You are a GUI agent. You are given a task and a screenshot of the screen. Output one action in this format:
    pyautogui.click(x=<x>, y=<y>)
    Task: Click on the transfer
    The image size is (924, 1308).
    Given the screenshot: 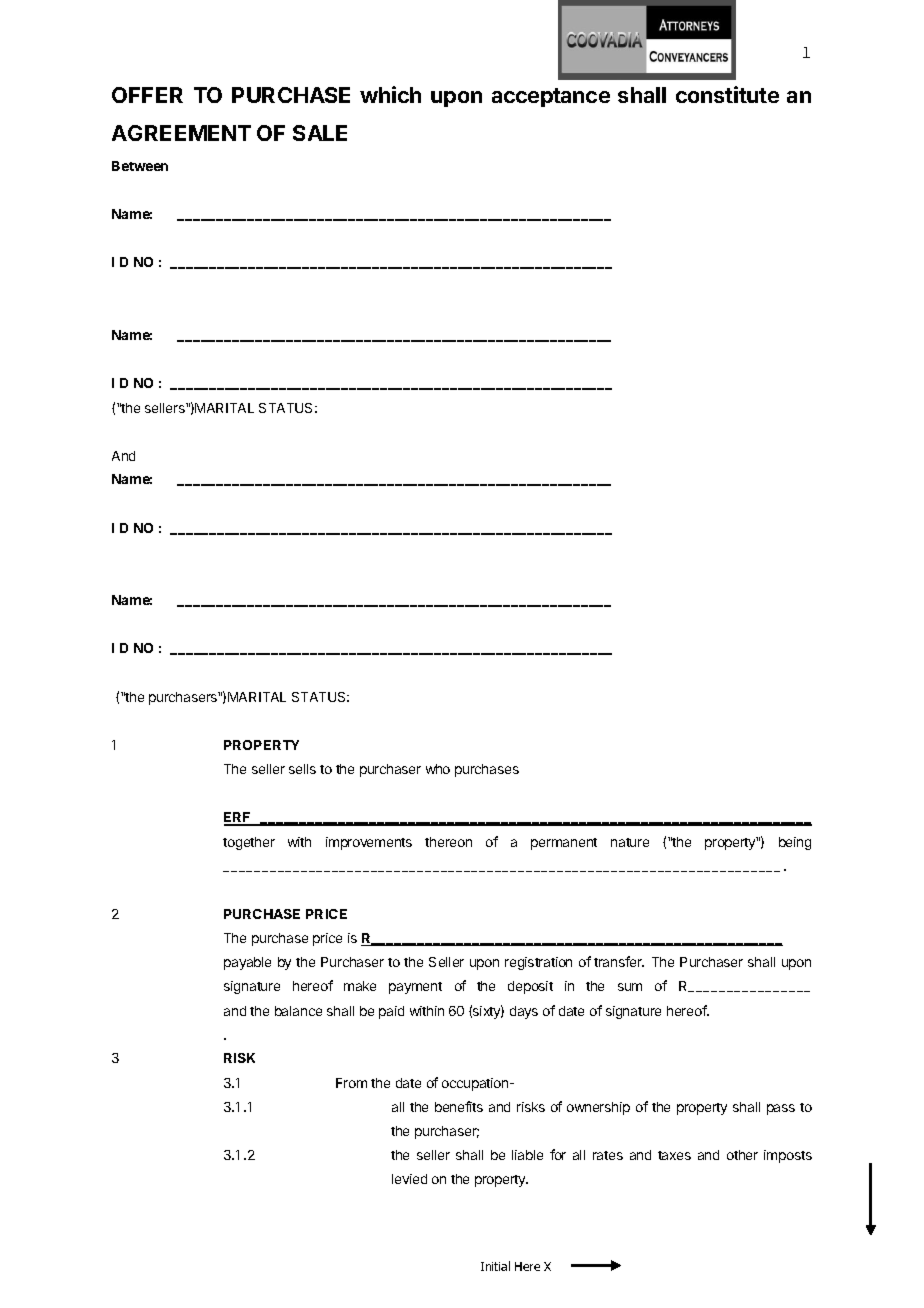 What is the action you would take?
    pyautogui.click(x=619, y=961)
